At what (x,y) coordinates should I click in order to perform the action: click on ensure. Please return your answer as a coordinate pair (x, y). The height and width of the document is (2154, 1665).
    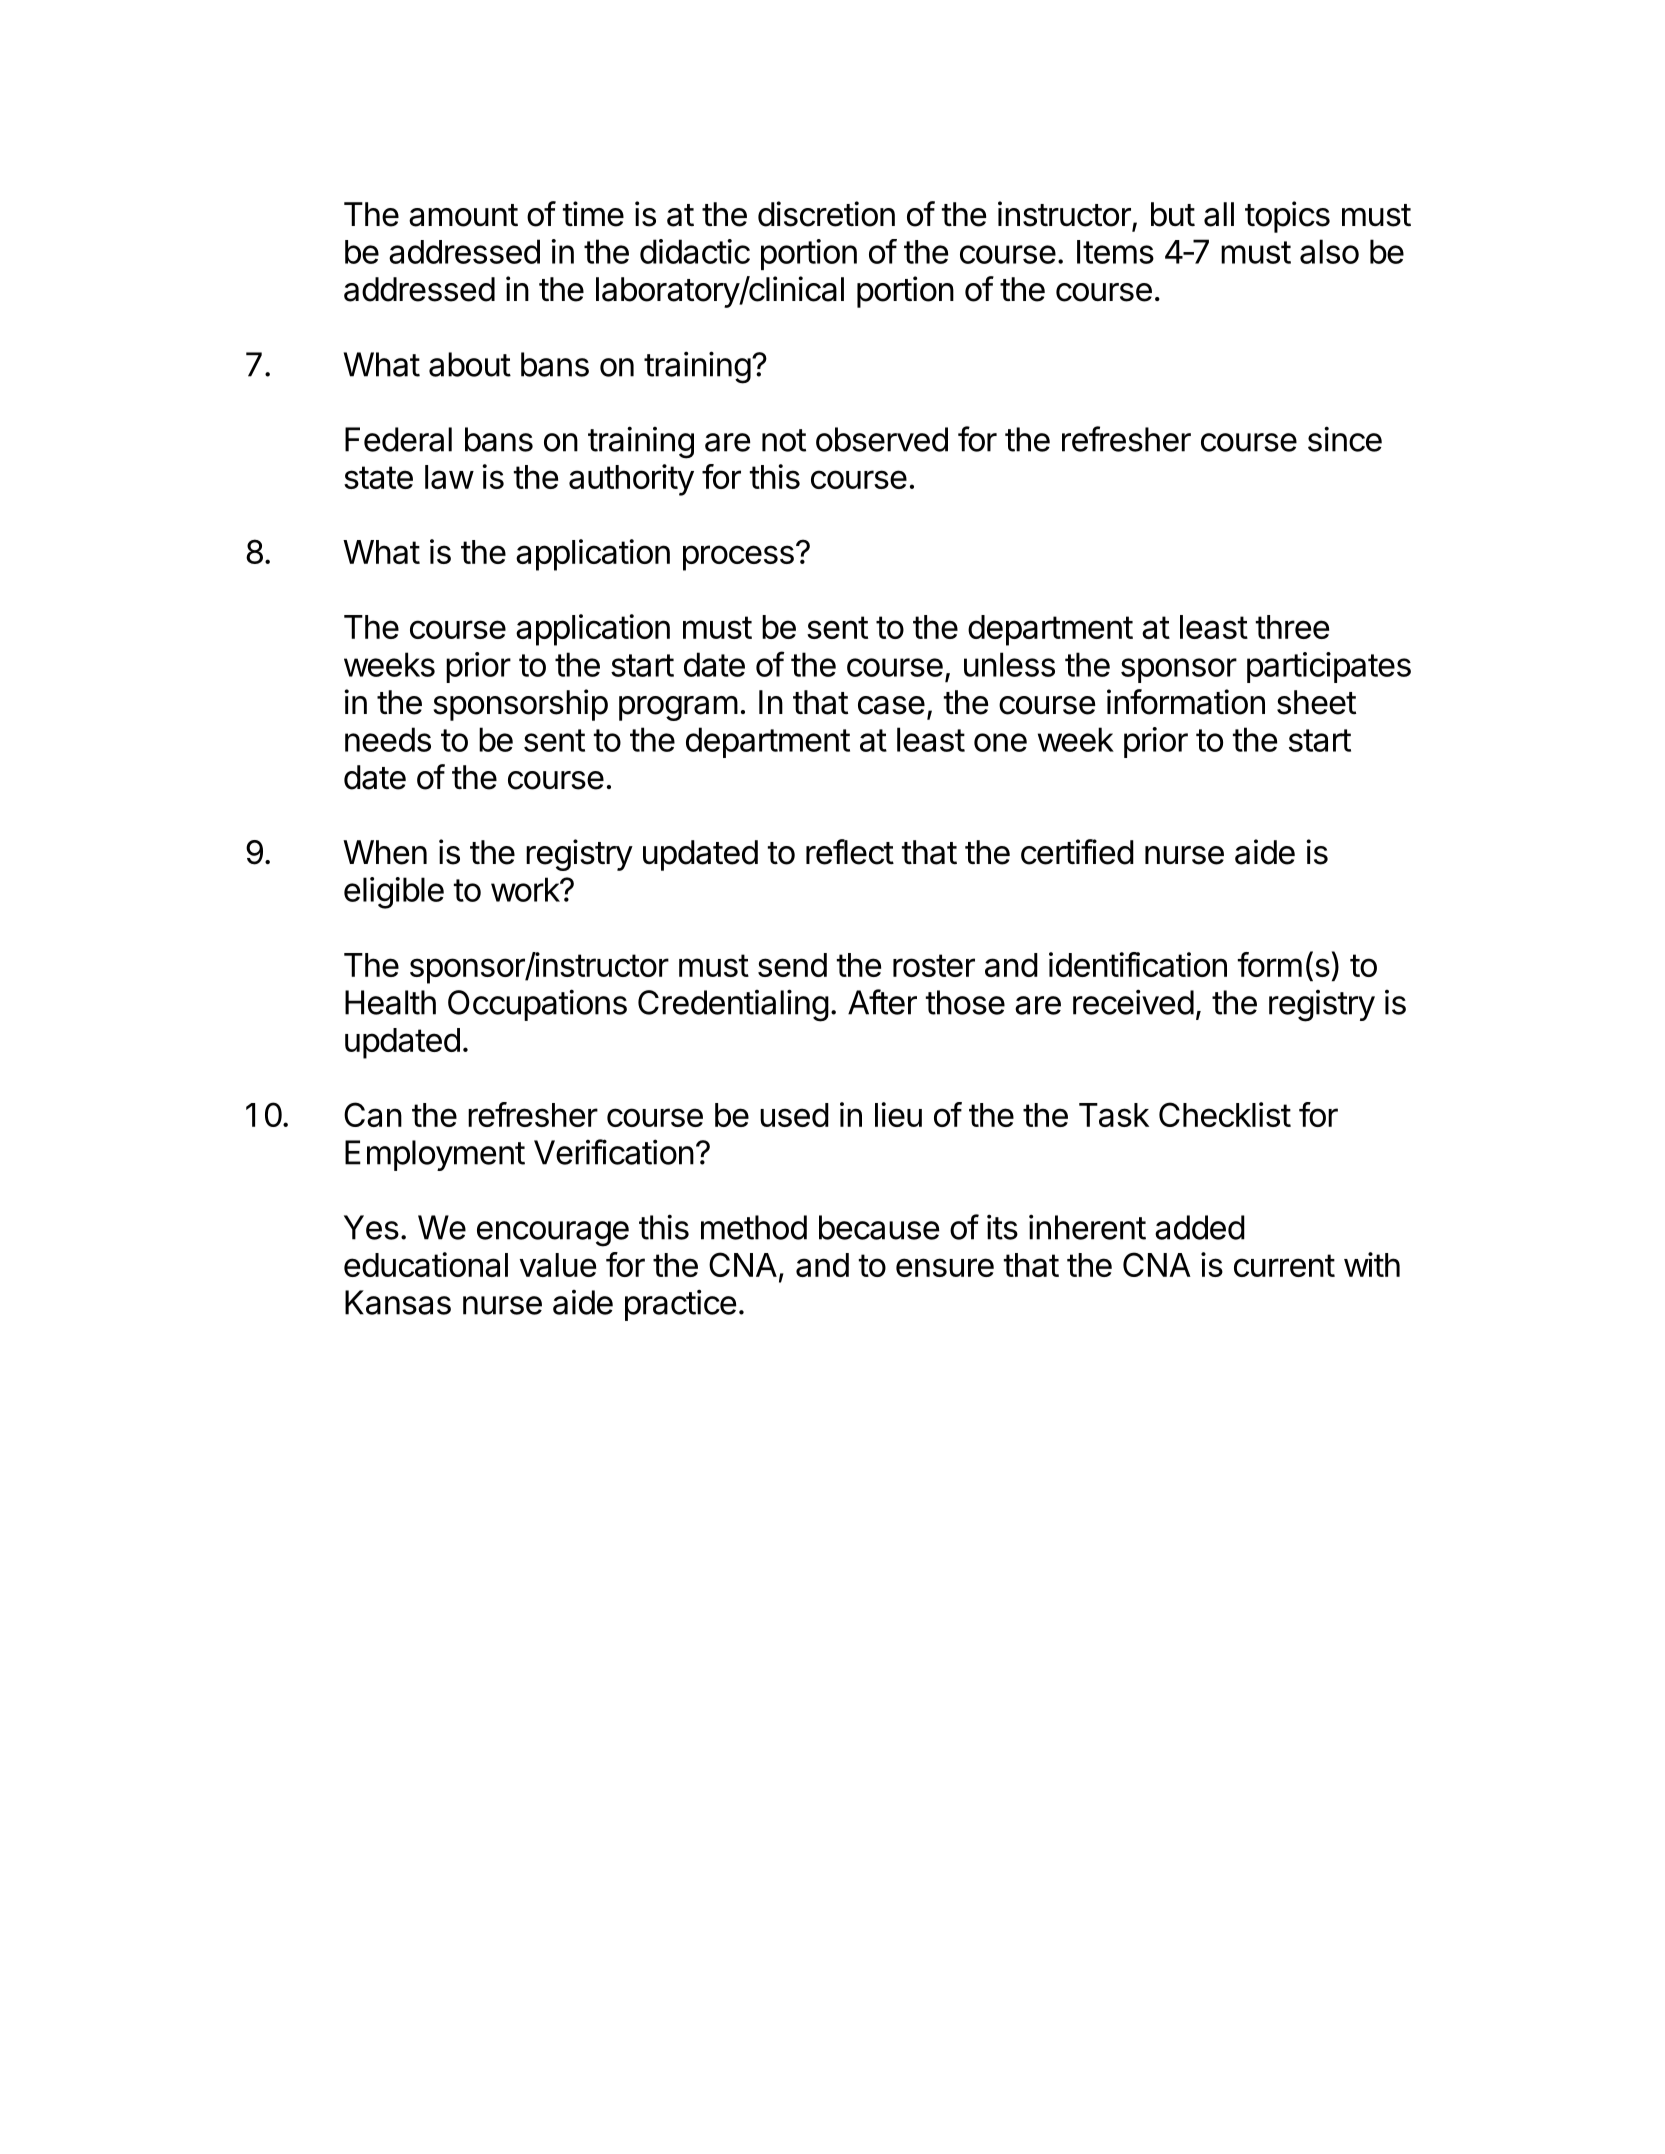
    Looking at the image, I should click on (945, 1267).
